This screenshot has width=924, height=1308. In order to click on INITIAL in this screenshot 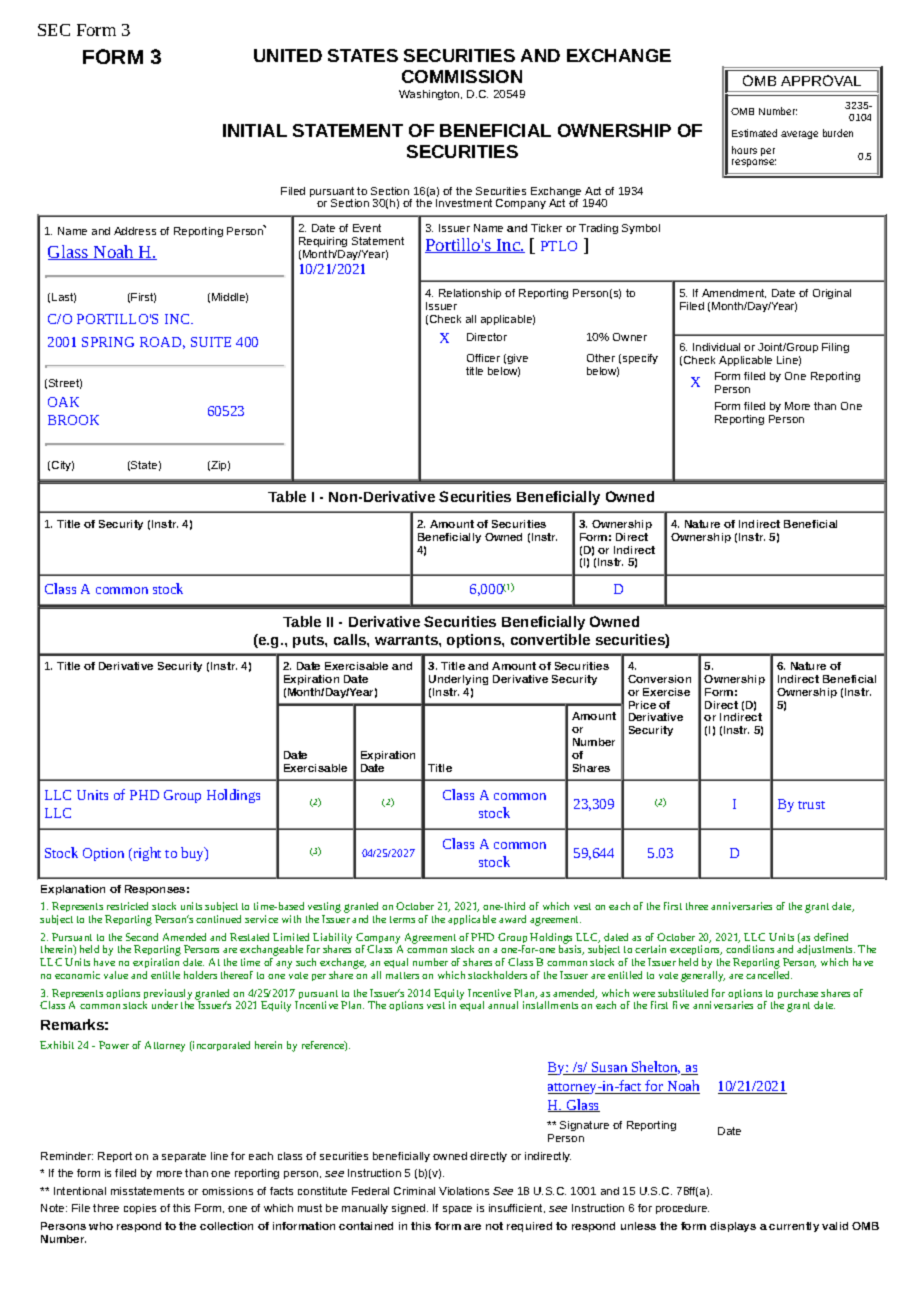, I will do `click(255, 130)`.
